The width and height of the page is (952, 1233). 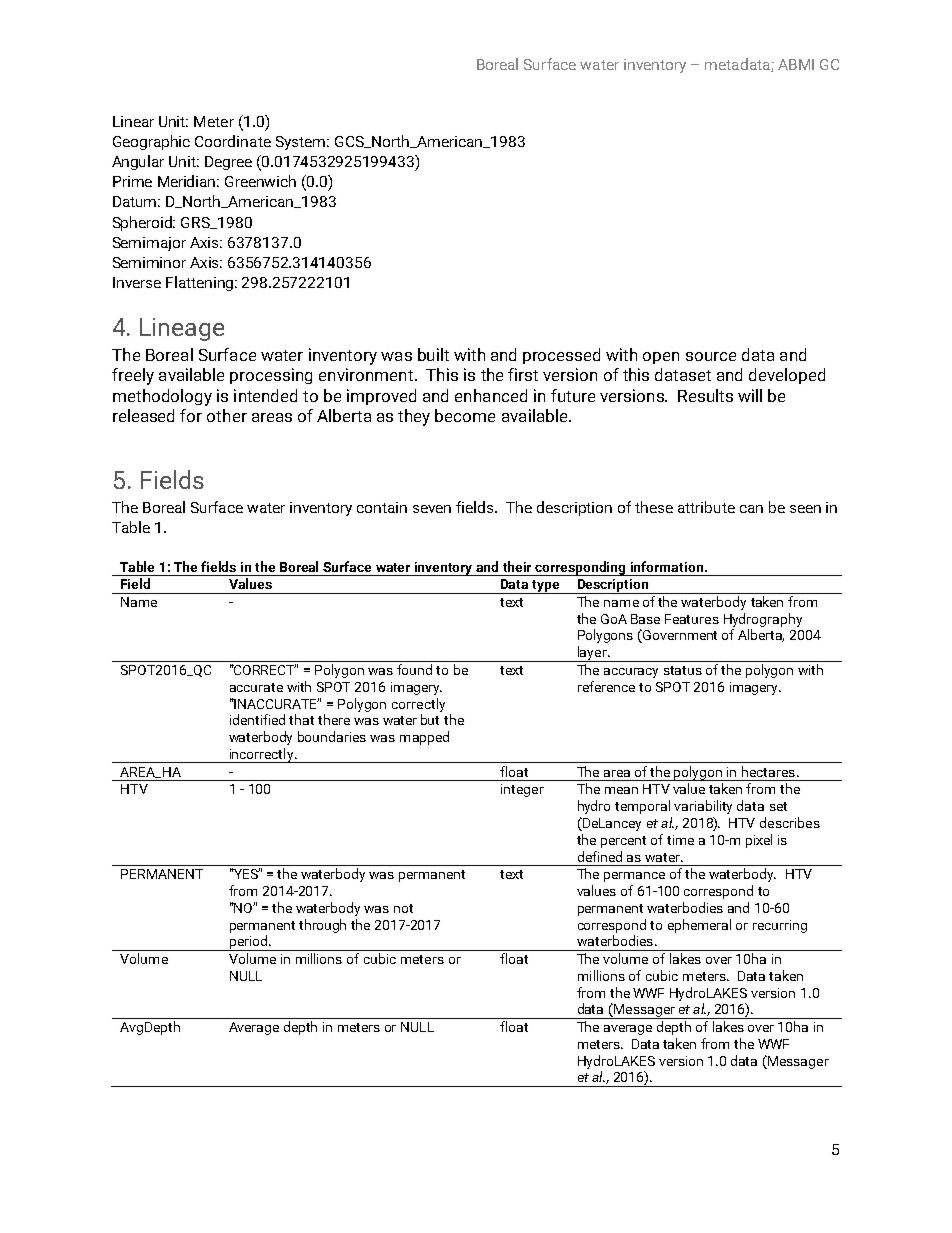 What do you see at coordinates (432, 509) in the page?
I see `seven` at bounding box center [432, 509].
